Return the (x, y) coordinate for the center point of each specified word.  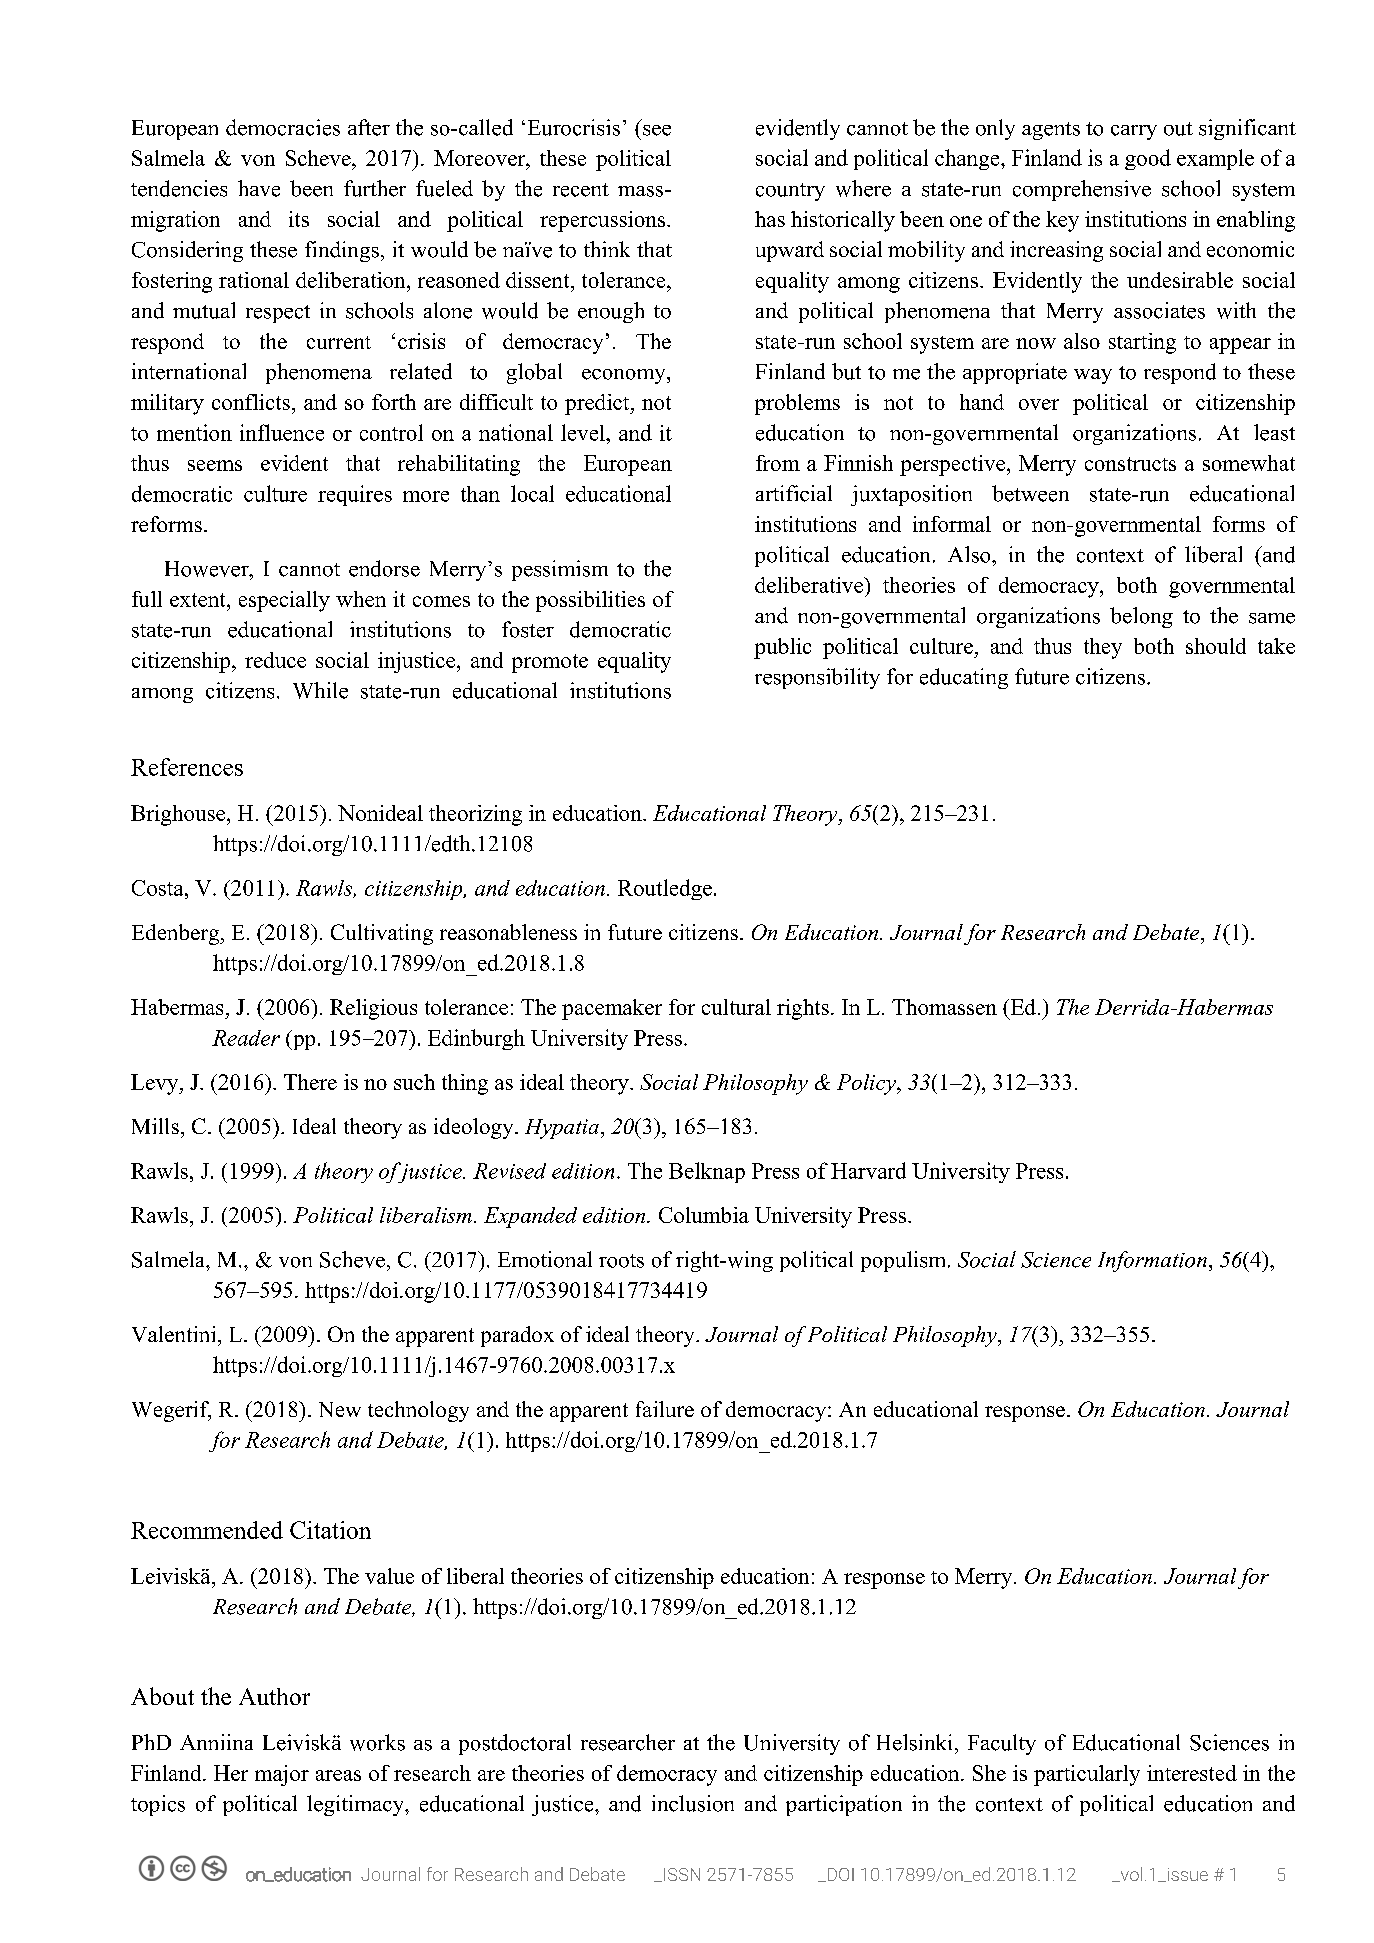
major (282, 1775)
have (259, 188)
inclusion (693, 1803)
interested (1192, 1773)
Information (1152, 1261)
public (782, 648)
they (1103, 648)
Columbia (704, 1215)
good (1148, 159)
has (770, 219)
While (320, 690)
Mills (155, 1126)
